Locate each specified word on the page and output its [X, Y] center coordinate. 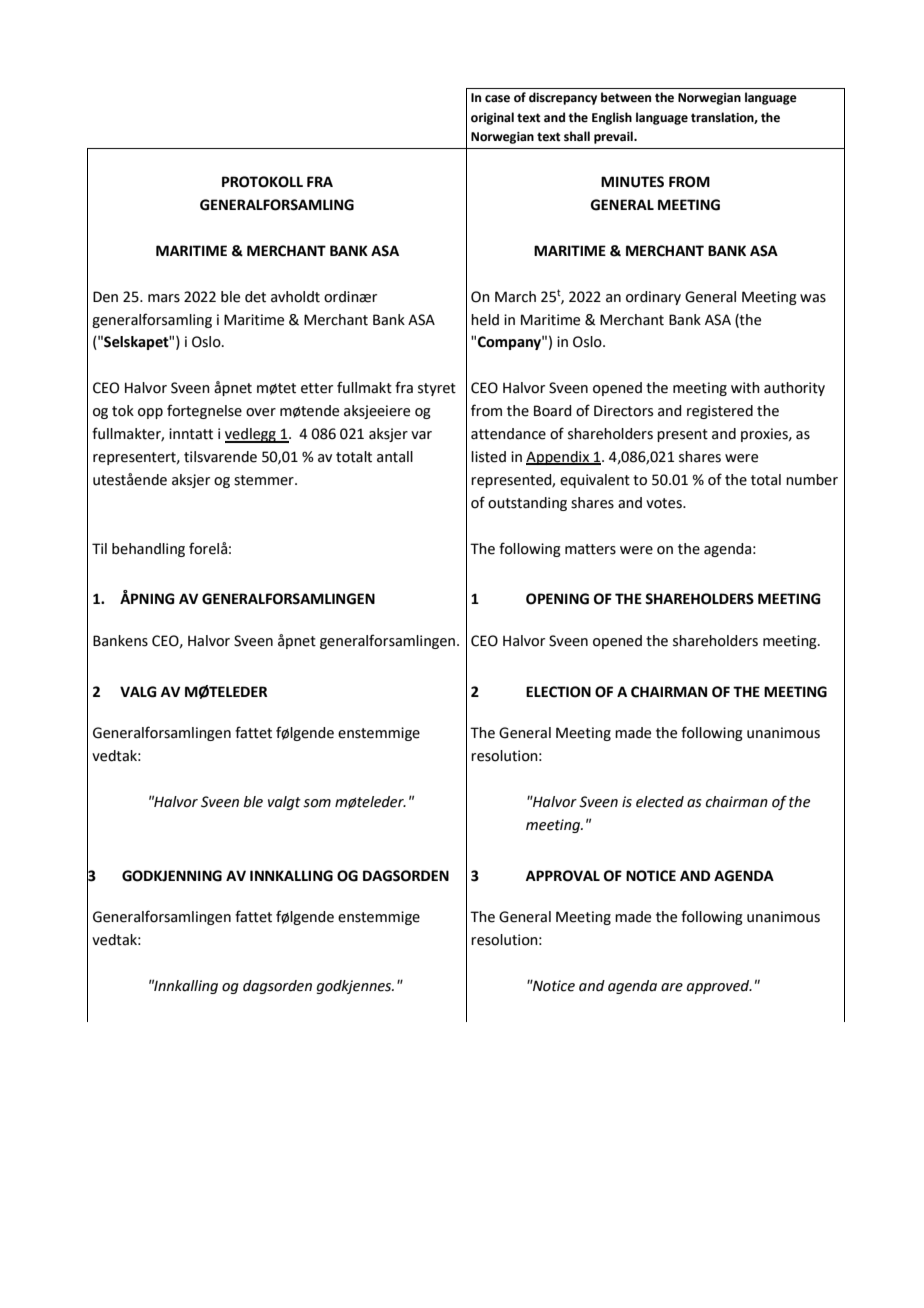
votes [665, 503]
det [255, 297]
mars [164, 298]
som [317, 803]
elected [660, 802]
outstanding [527, 504]
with [745, 388]
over [261, 412]
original [492, 118]
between [626, 97]
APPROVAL [563, 876]
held [485, 320]
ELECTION [558, 692]
